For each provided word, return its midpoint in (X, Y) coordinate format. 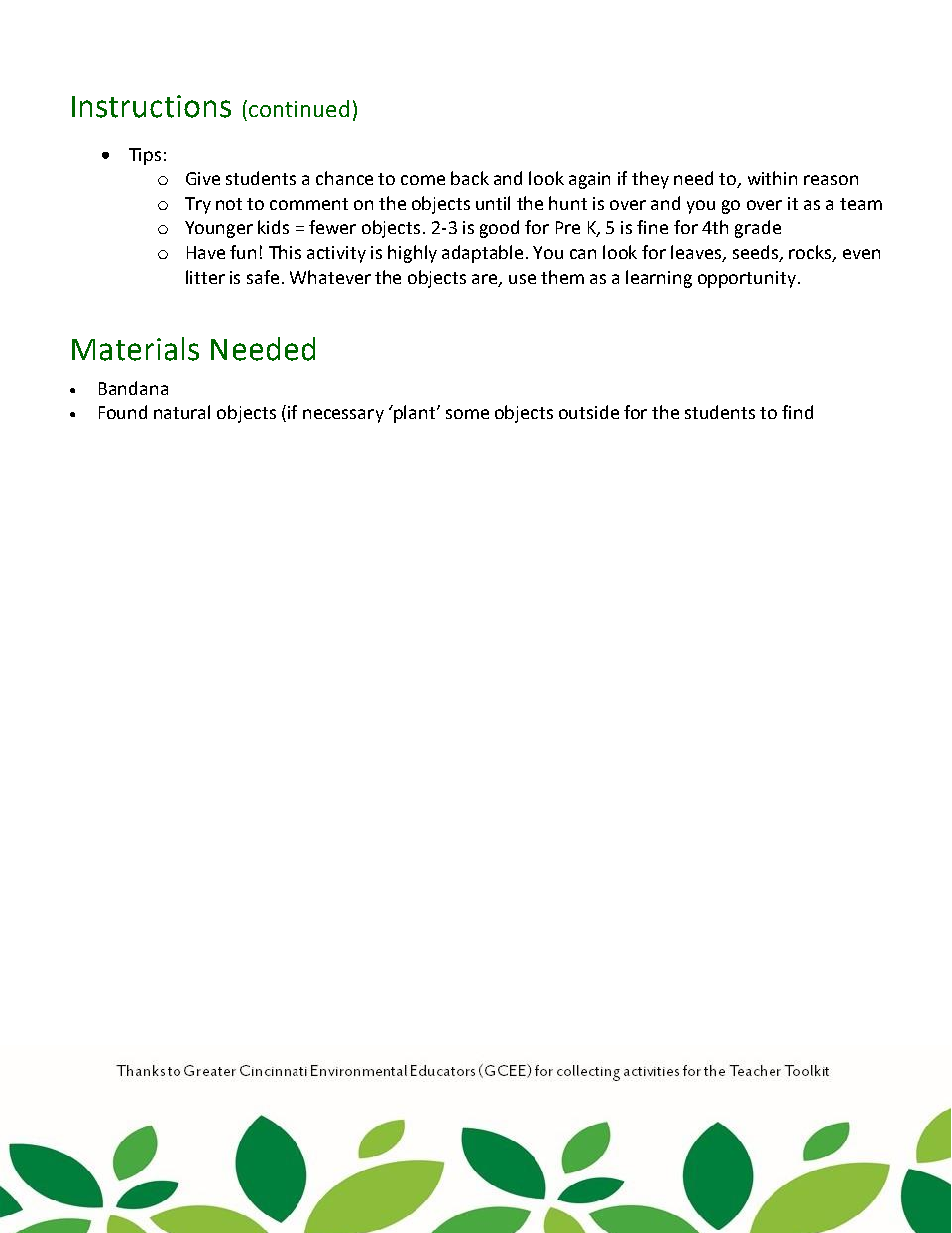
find (797, 412)
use (522, 279)
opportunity (747, 279)
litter (205, 277)
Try (198, 205)
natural (182, 412)
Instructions (151, 106)
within (772, 178)
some (467, 414)
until (493, 203)
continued (299, 108)
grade (758, 229)
